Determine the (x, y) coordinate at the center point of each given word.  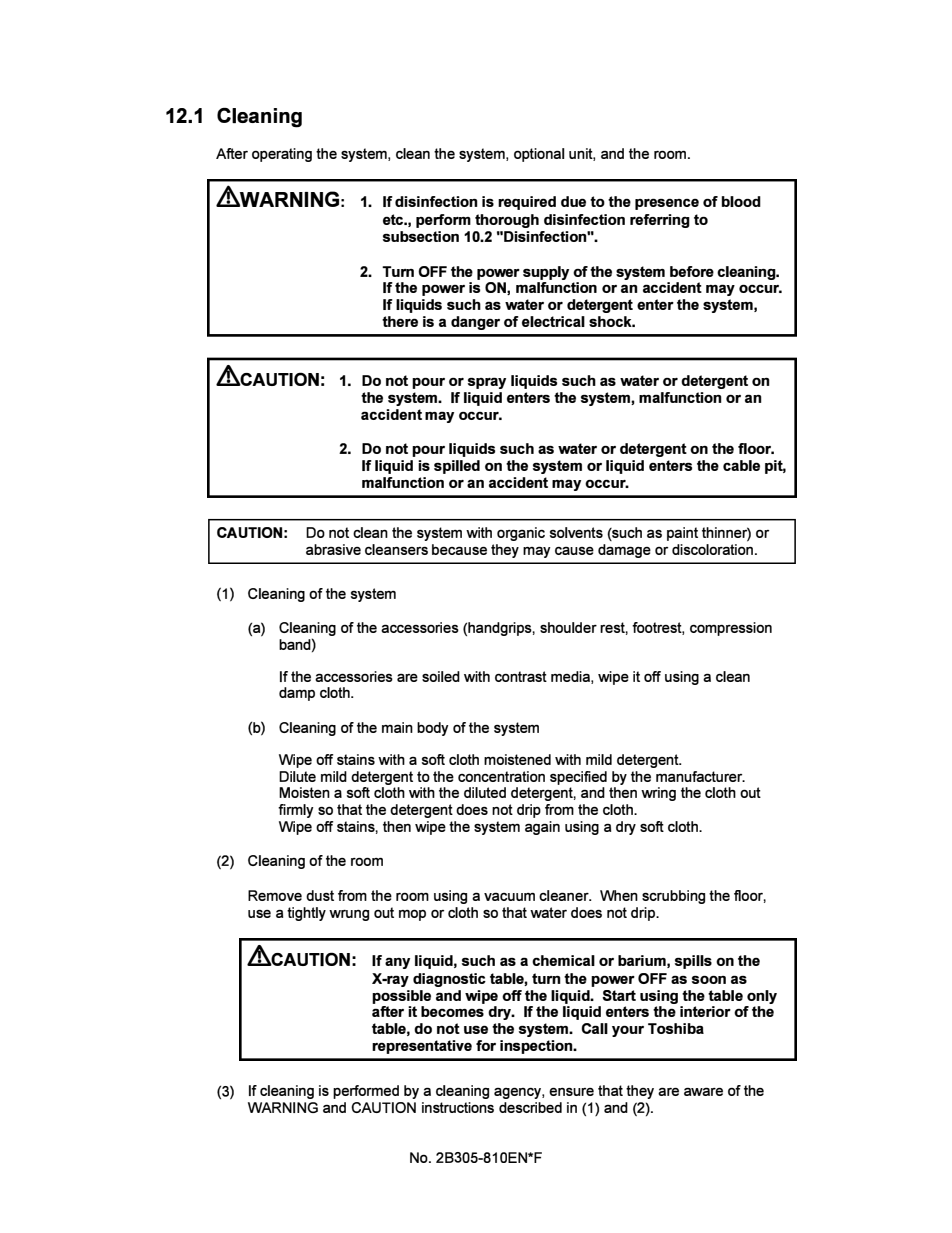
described (530, 1107)
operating (282, 155)
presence (667, 204)
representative (422, 1047)
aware (703, 1091)
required (527, 203)
